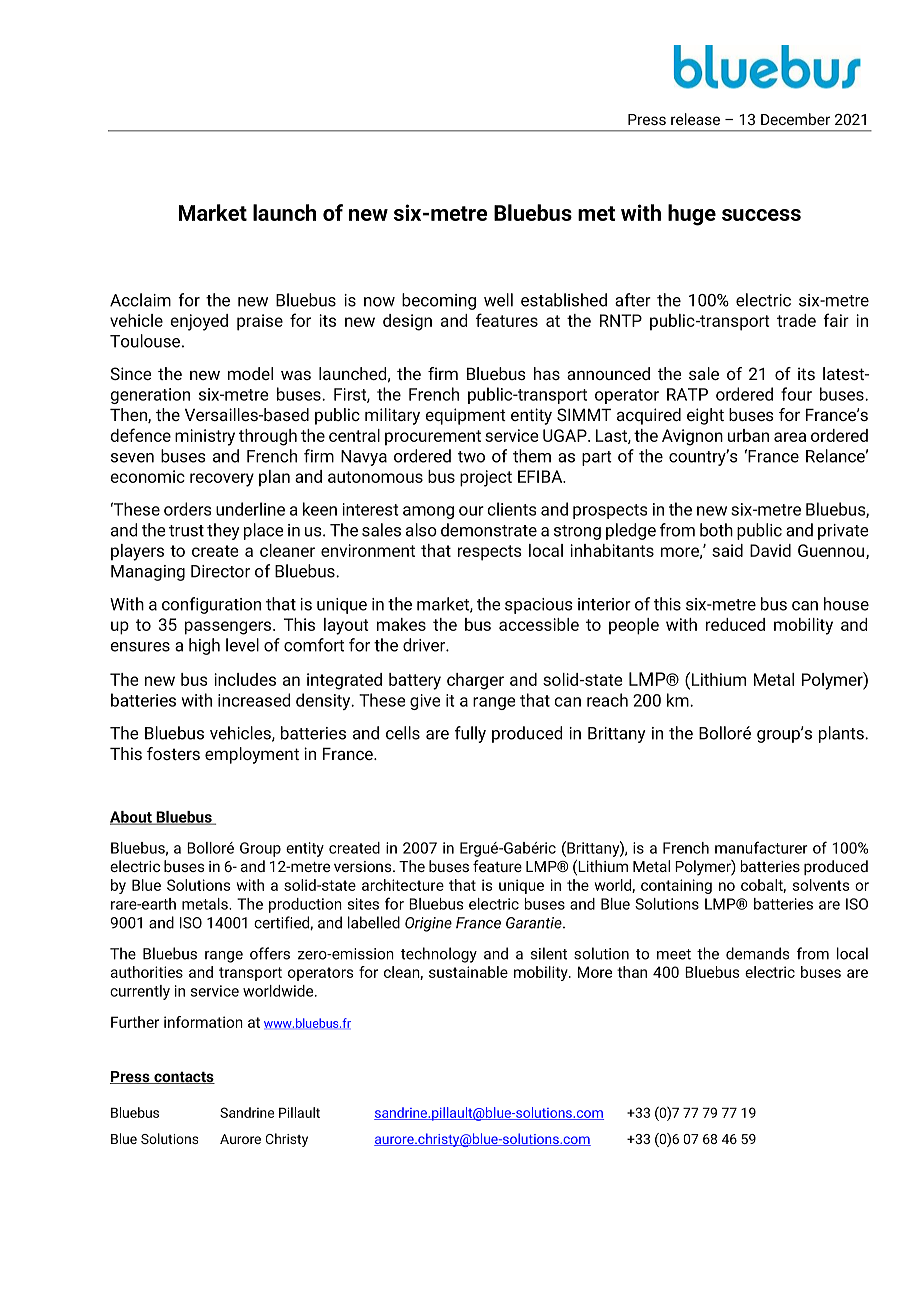 This screenshot has width=924, height=1308. Describe the element at coordinates (539, 606) in the screenshot. I see `spacious` at that location.
